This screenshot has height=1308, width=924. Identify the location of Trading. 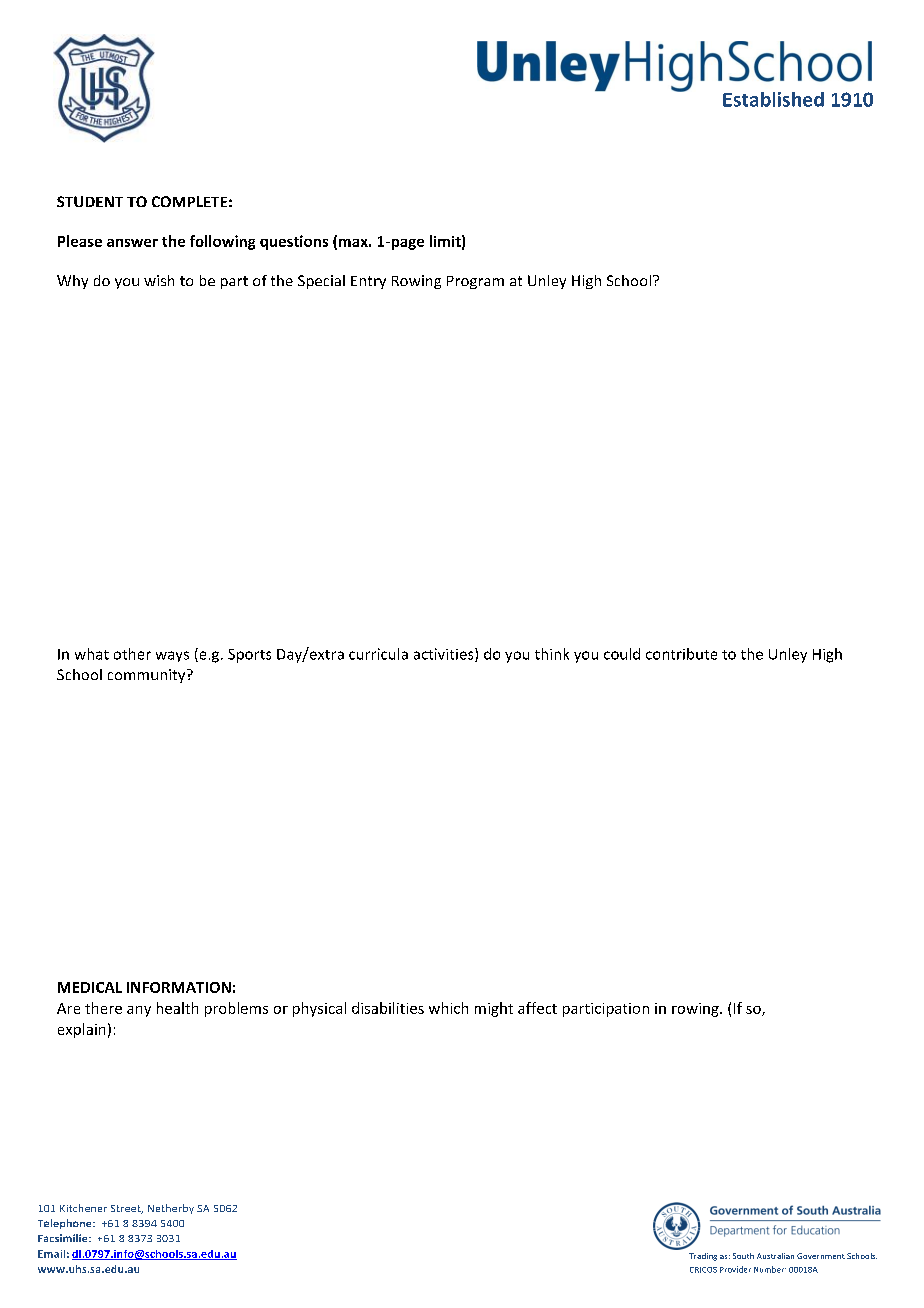
(703, 1257).
